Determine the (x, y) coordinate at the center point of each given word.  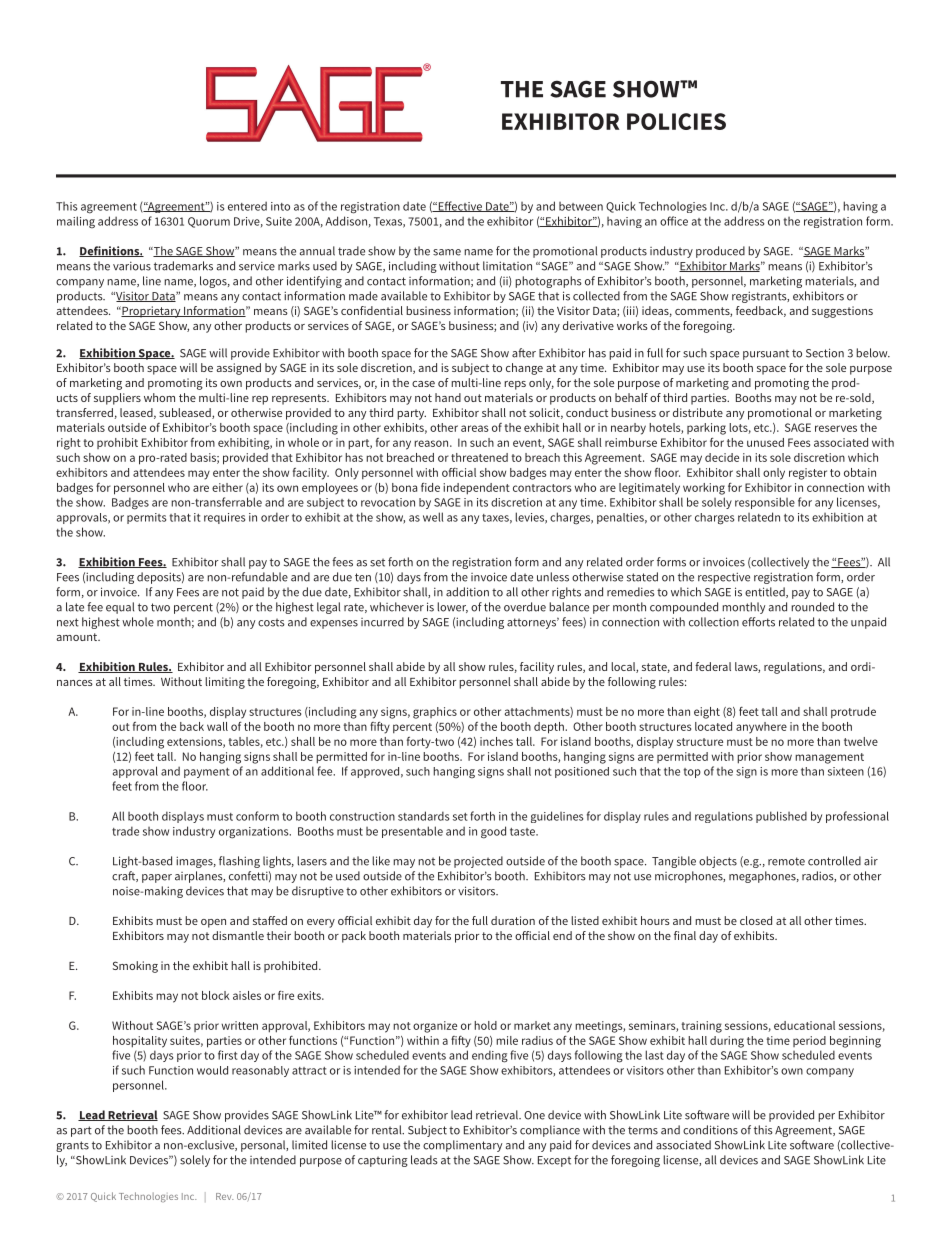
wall (217, 726)
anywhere (761, 728)
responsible (765, 503)
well (433, 517)
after (524, 353)
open (213, 923)
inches (496, 741)
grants (72, 1146)
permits (147, 518)
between (581, 206)
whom (159, 397)
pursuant (766, 354)
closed (756, 920)
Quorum (209, 222)
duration (513, 920)
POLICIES (676, 121)
